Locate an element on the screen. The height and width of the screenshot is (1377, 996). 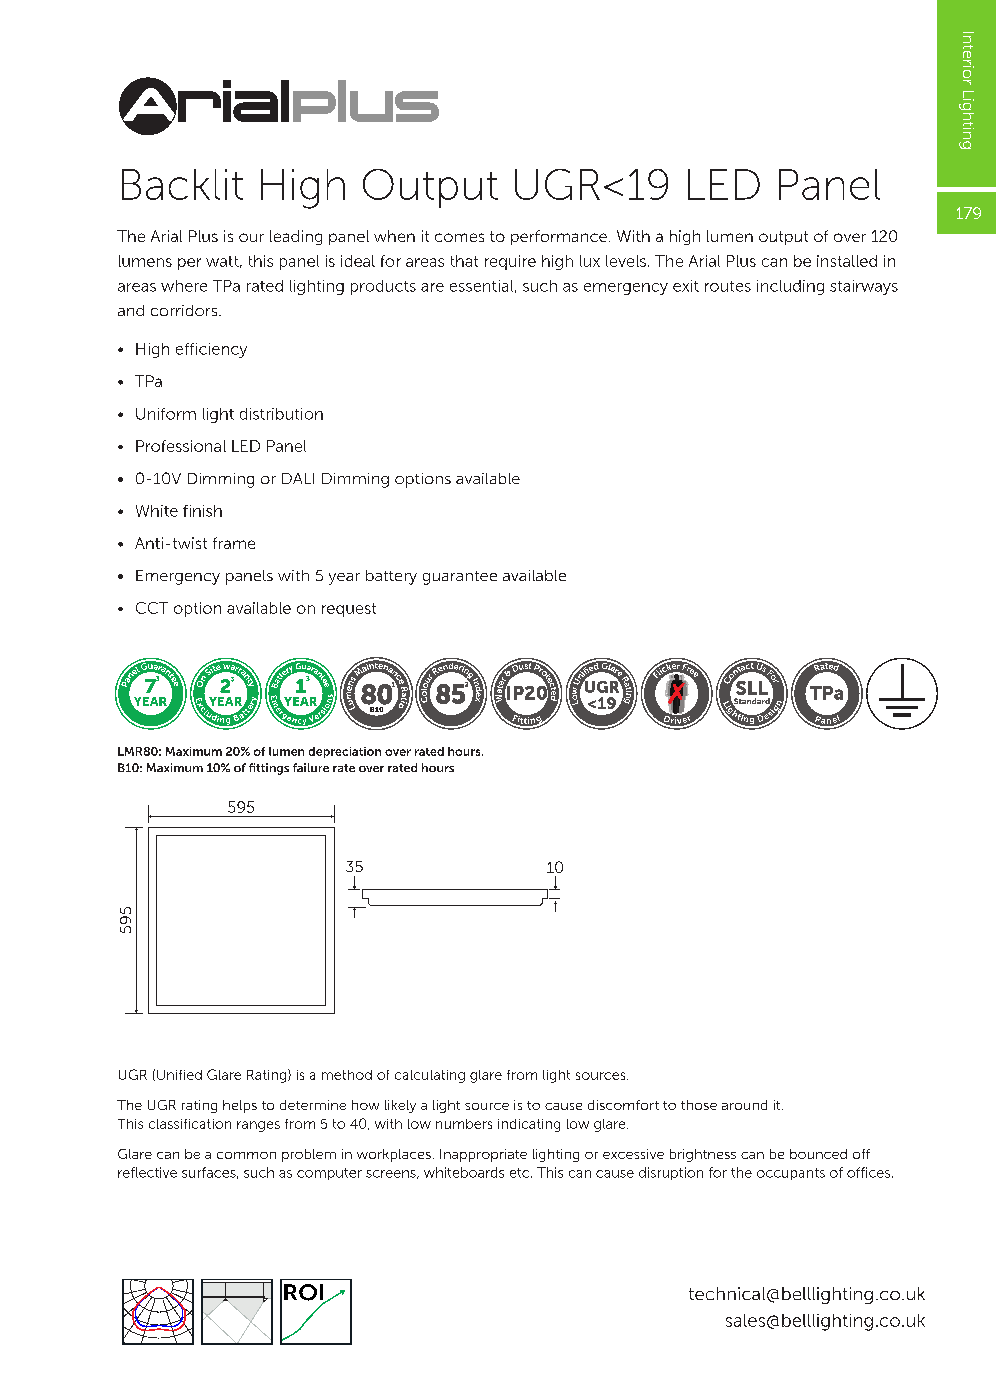
leading is located at coordinates (296, 237).
